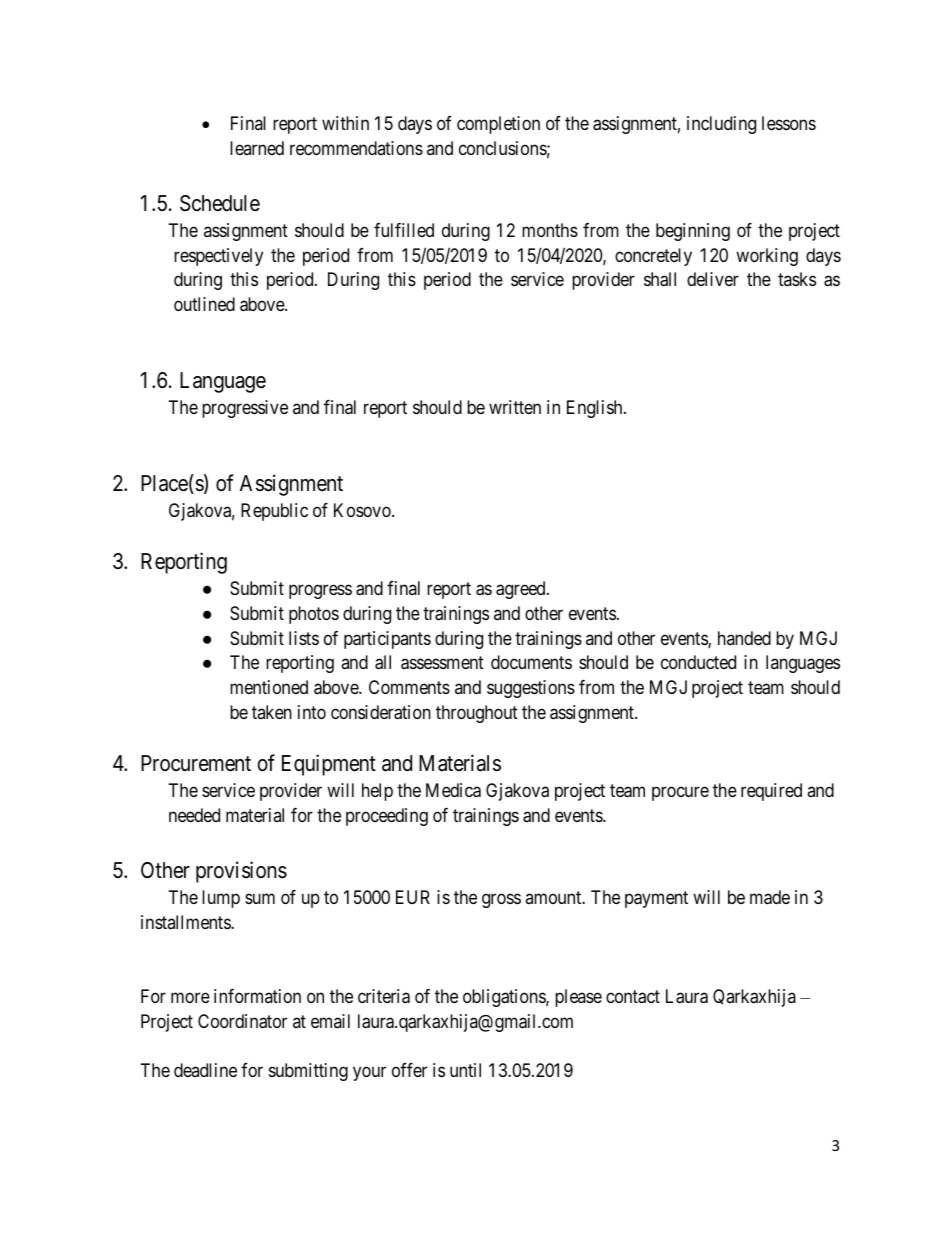 The width and height of the screenshot is (952, 1233). Describe the element at coordinates (698, 662) in the screenshot. I see `conducted` at that location.
